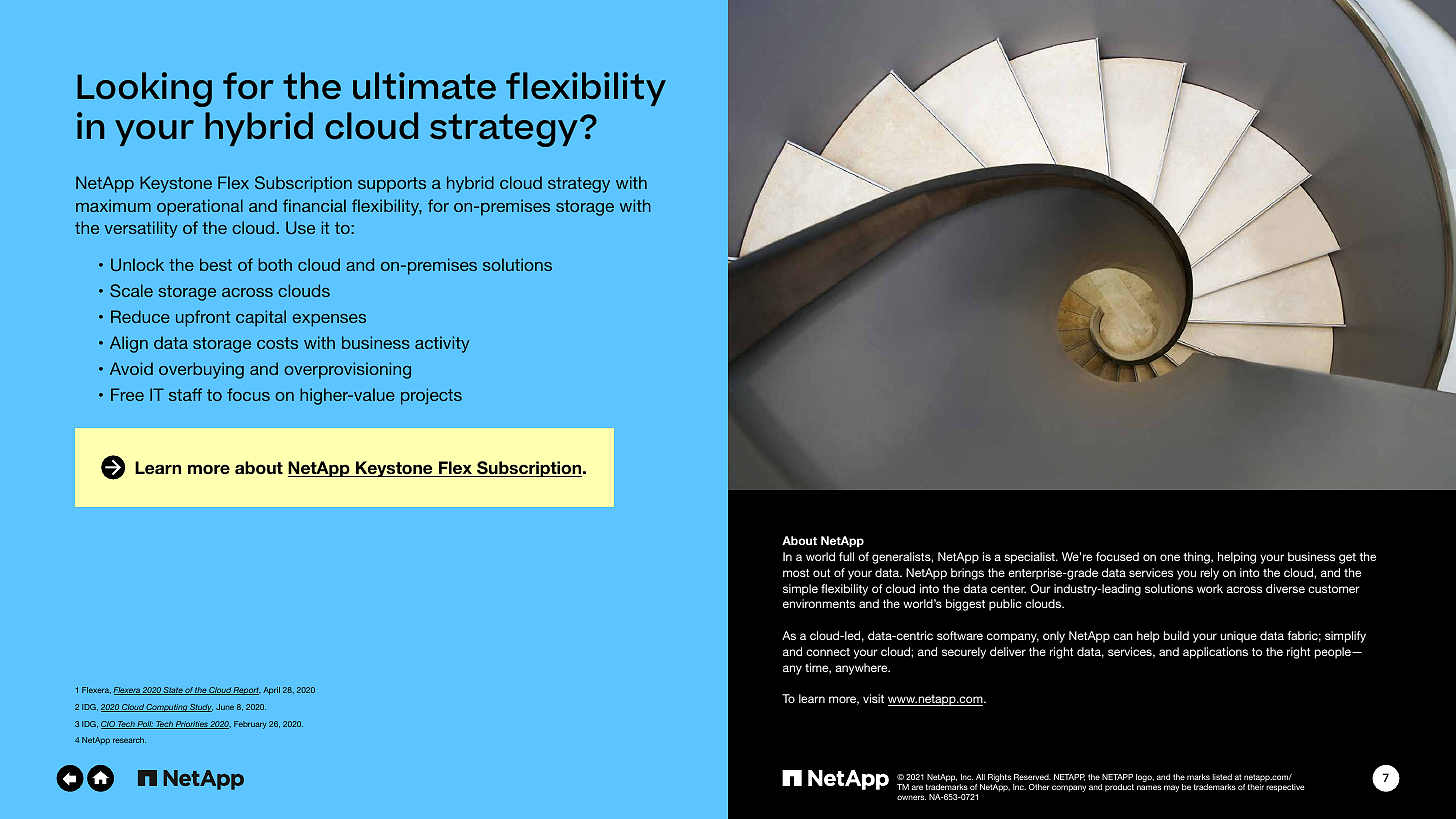  What do you see at coordinates (392, 185) in the screenshot?
I see `supports` at bounding box center [392, 185].
